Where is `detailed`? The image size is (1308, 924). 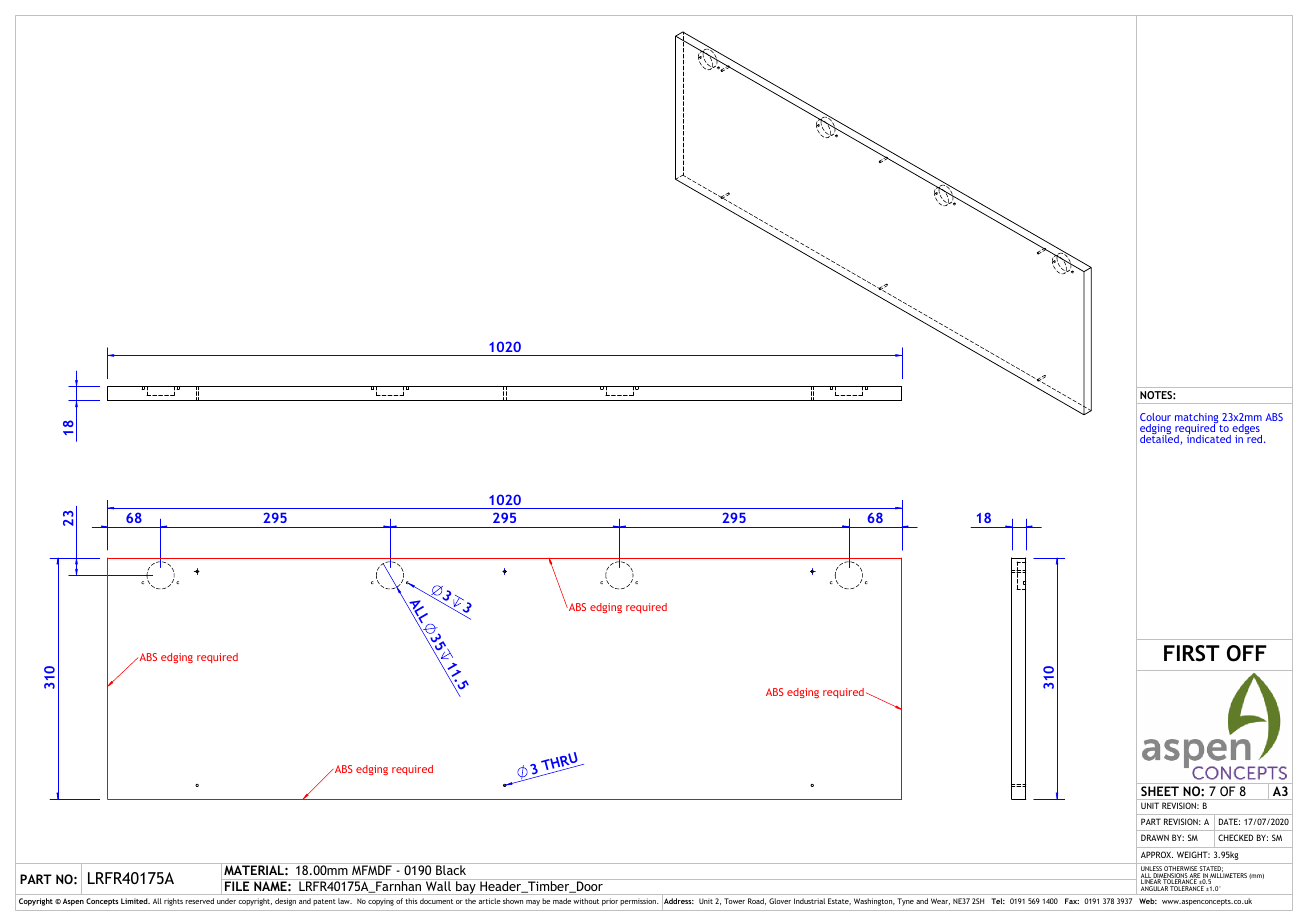
detailed is located at coordinates (1160, 439).
